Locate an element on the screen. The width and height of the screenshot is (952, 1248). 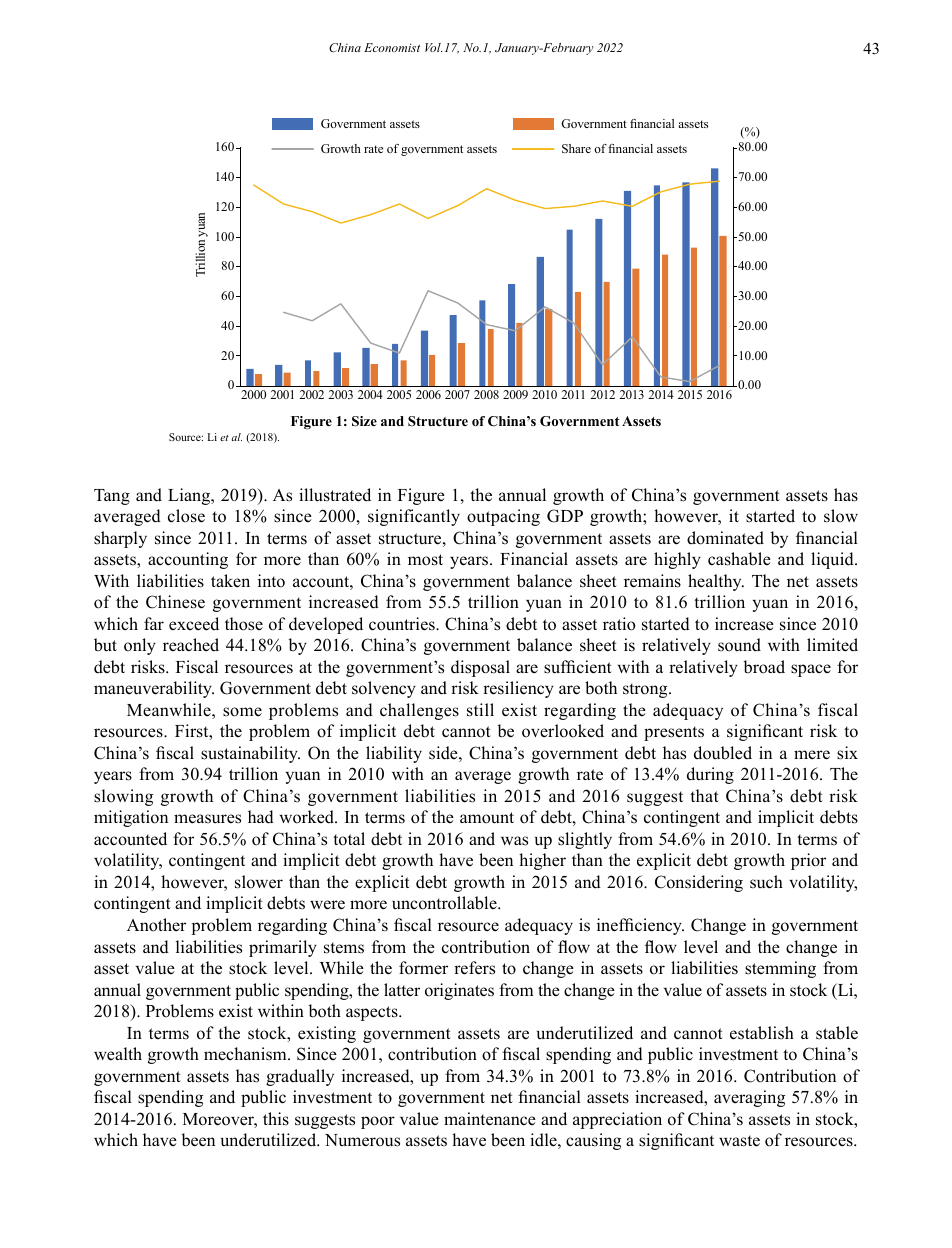
outpacing is located at coordinates (503, 517).
